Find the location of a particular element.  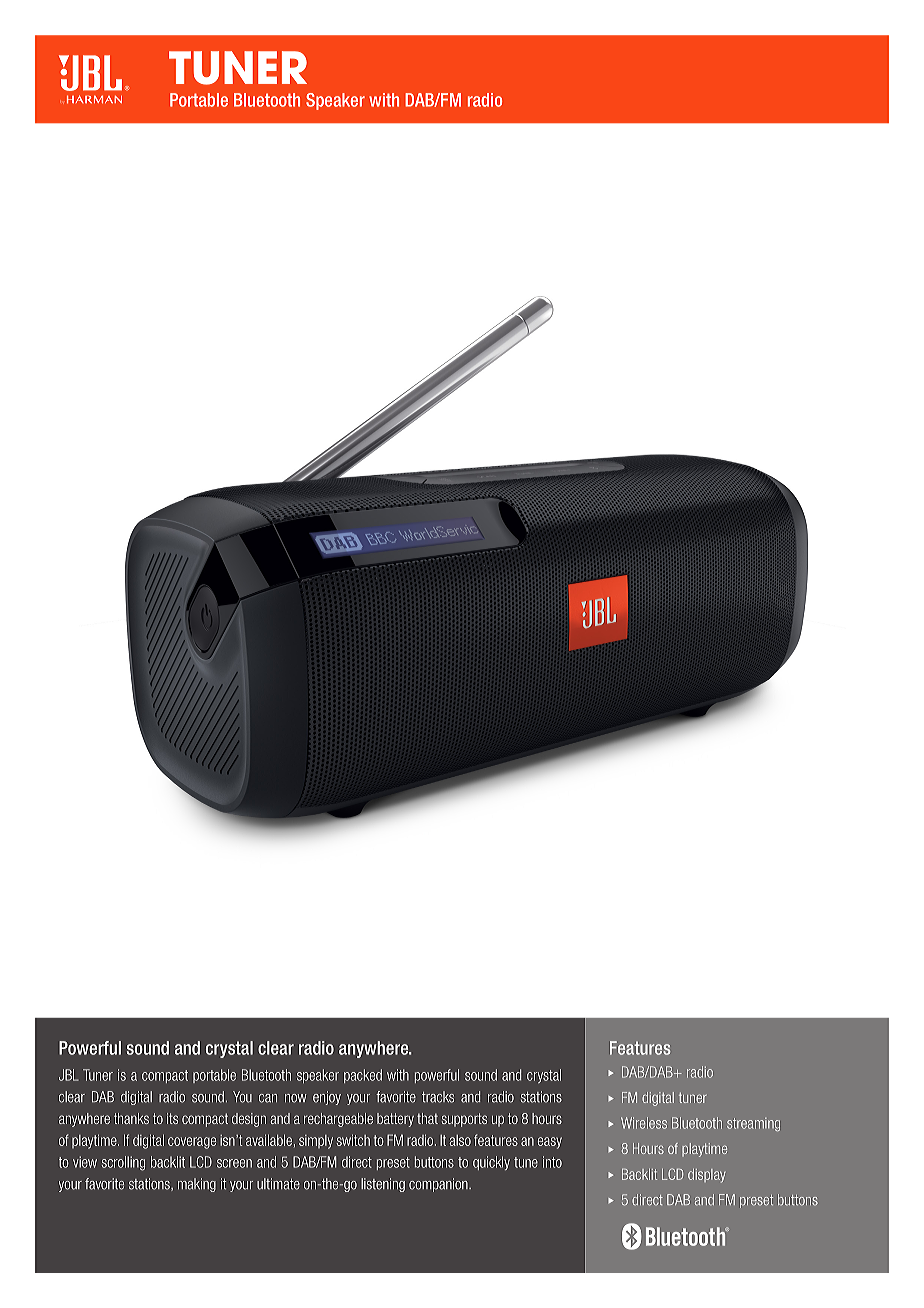

Wireless is located at coordinates (644, 1123).
